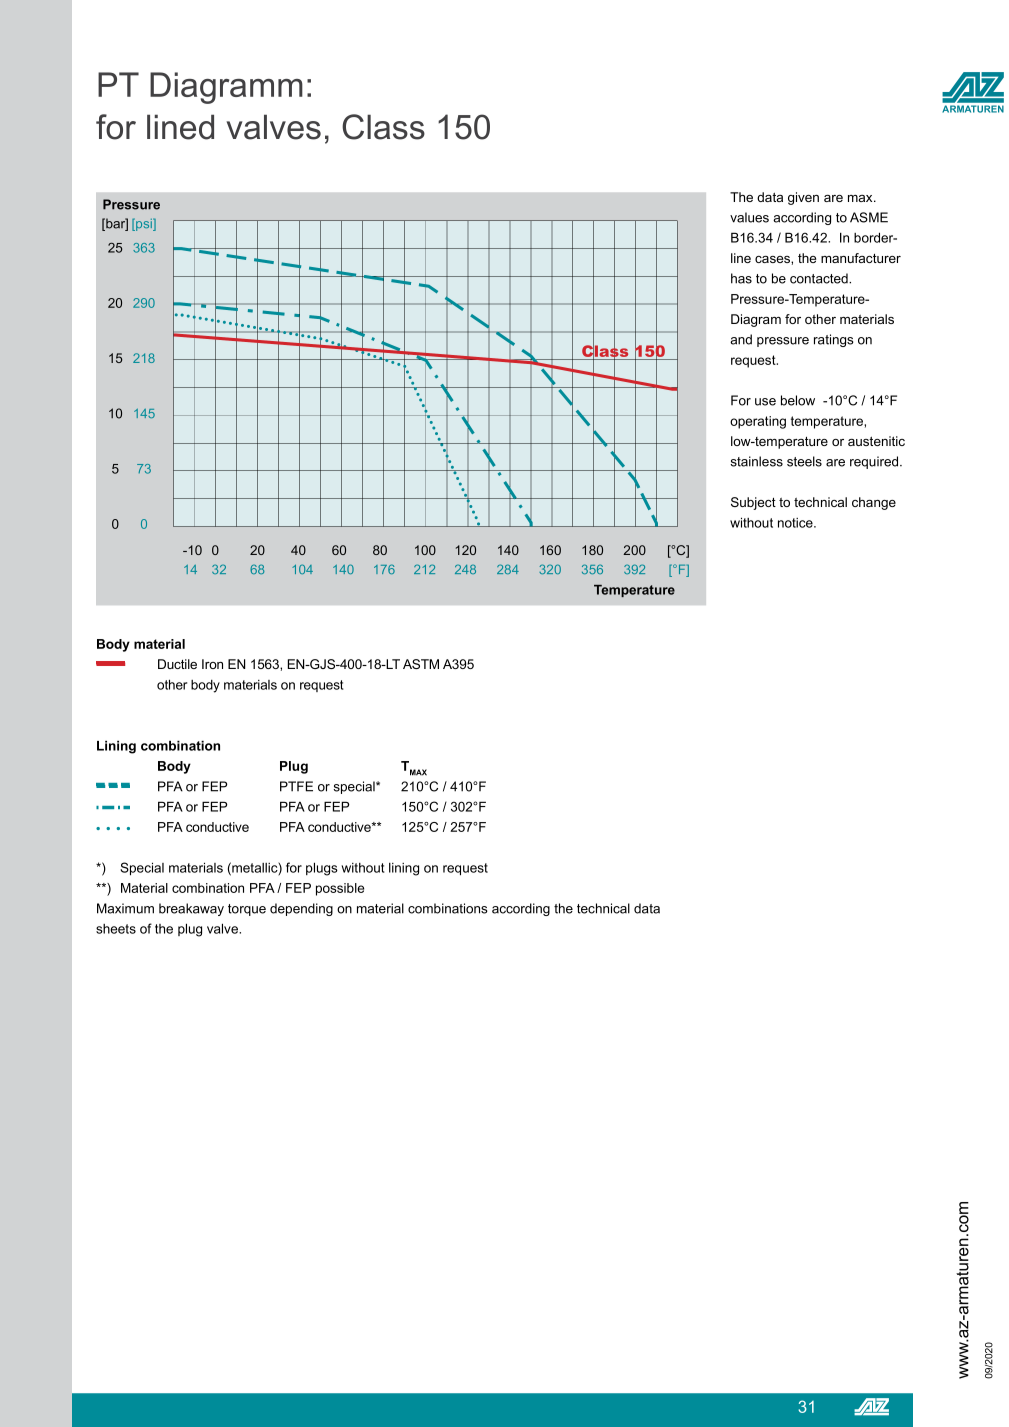 This page has height=1427, width=1009. Describe the element at coordinates (803, 198) in the page. I see `given` at that location.
